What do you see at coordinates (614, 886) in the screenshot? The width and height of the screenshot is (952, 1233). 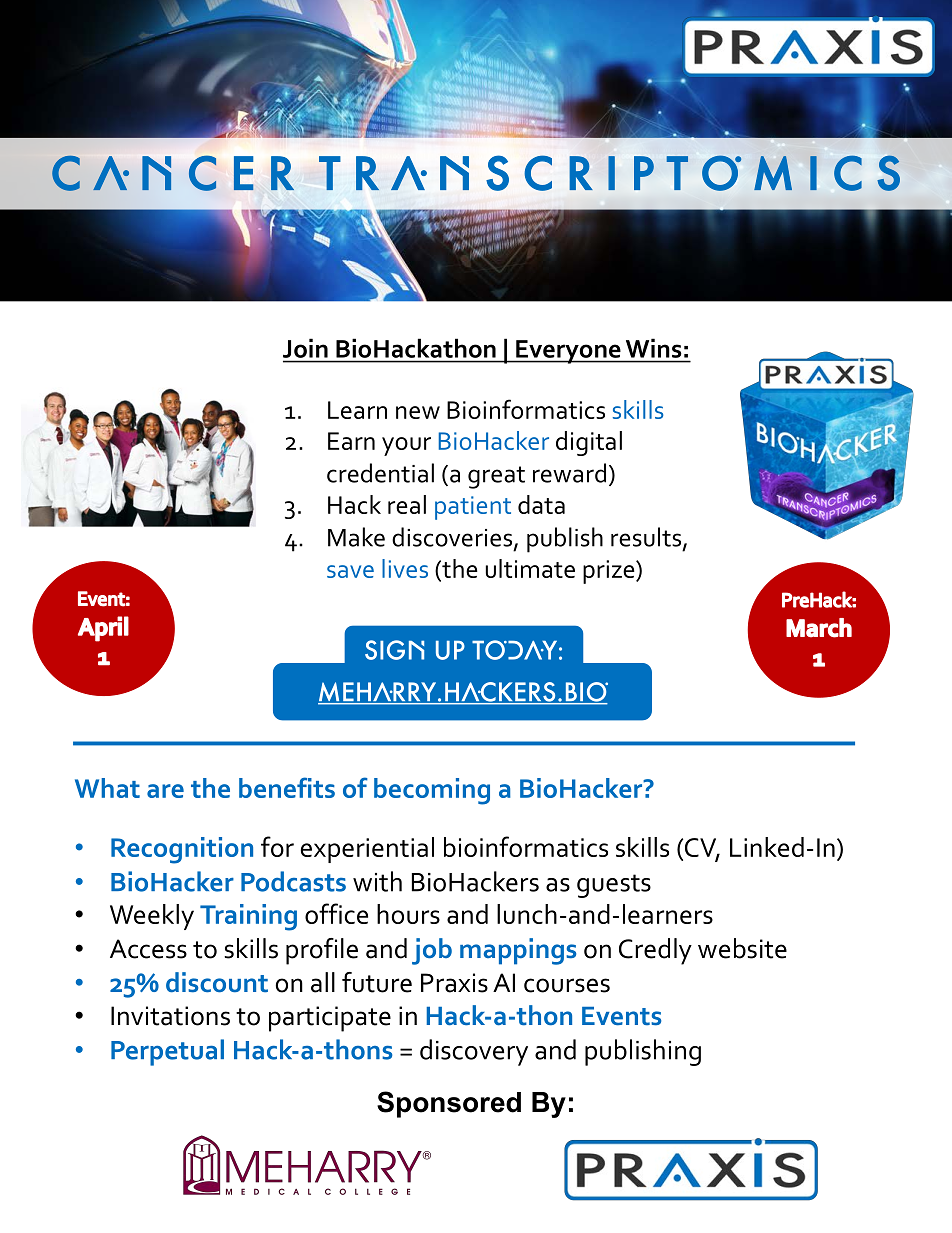 I see `guests` at bounding box center [614, 886].
